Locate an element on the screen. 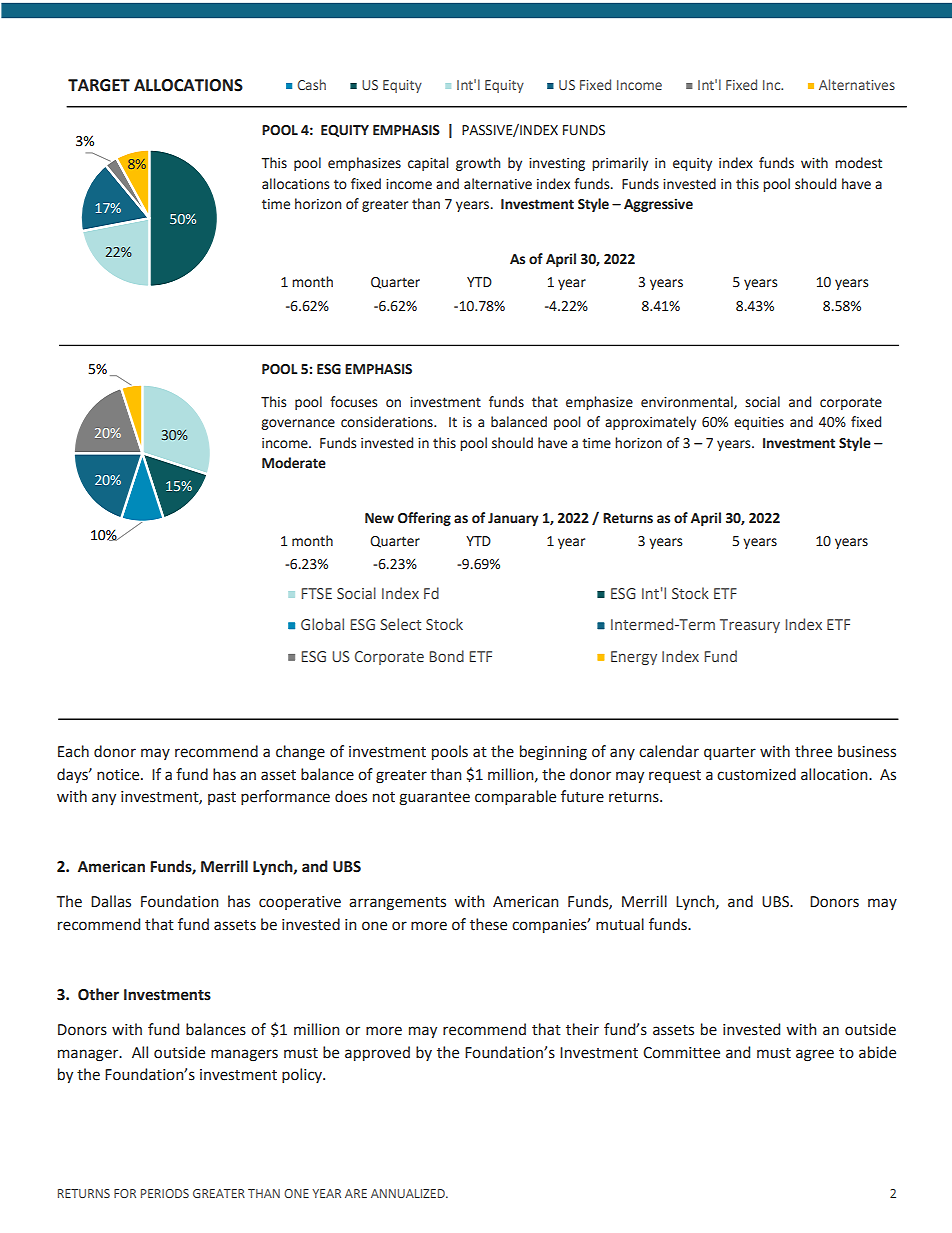 The width and height of the screenshot is (952, 1233). growth is located at coordinates (478, 164).
